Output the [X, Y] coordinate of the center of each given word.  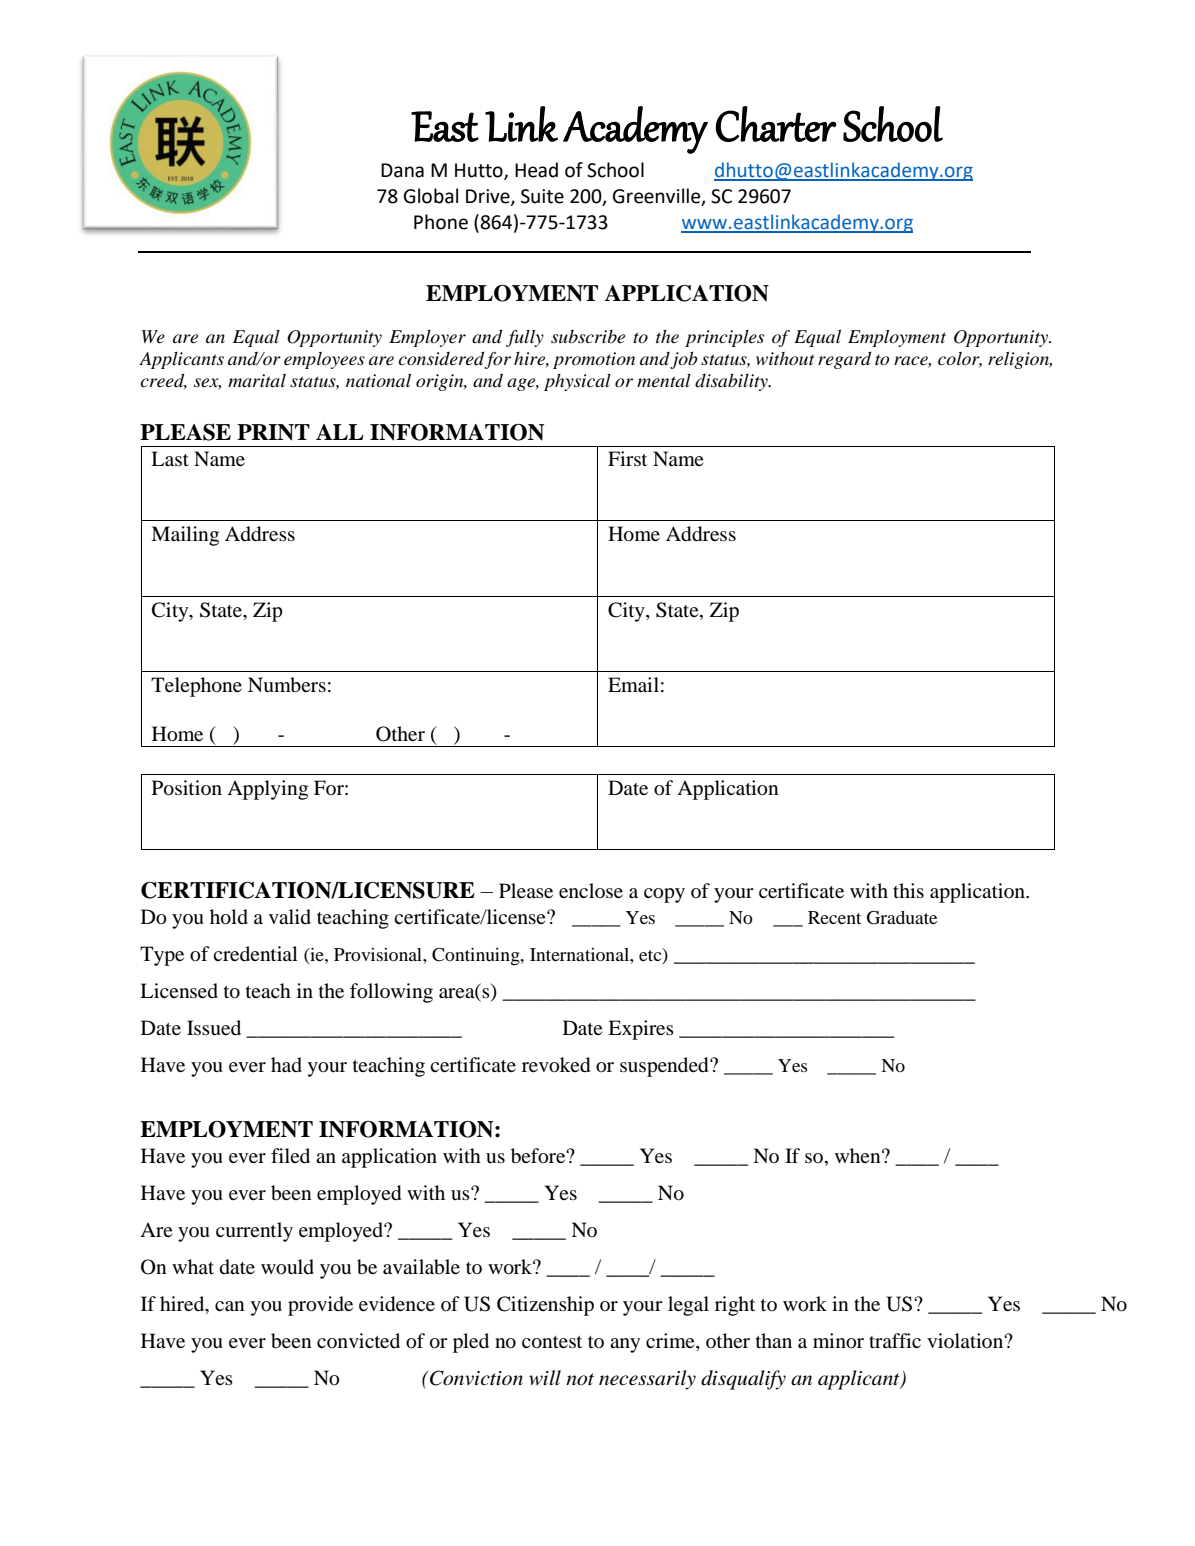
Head [536, 170]
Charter [776, 124]
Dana [402, 170]
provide [320, 1306]
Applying [267, 790]
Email [633, 684]
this [908, 890]
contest [552, 1342]
